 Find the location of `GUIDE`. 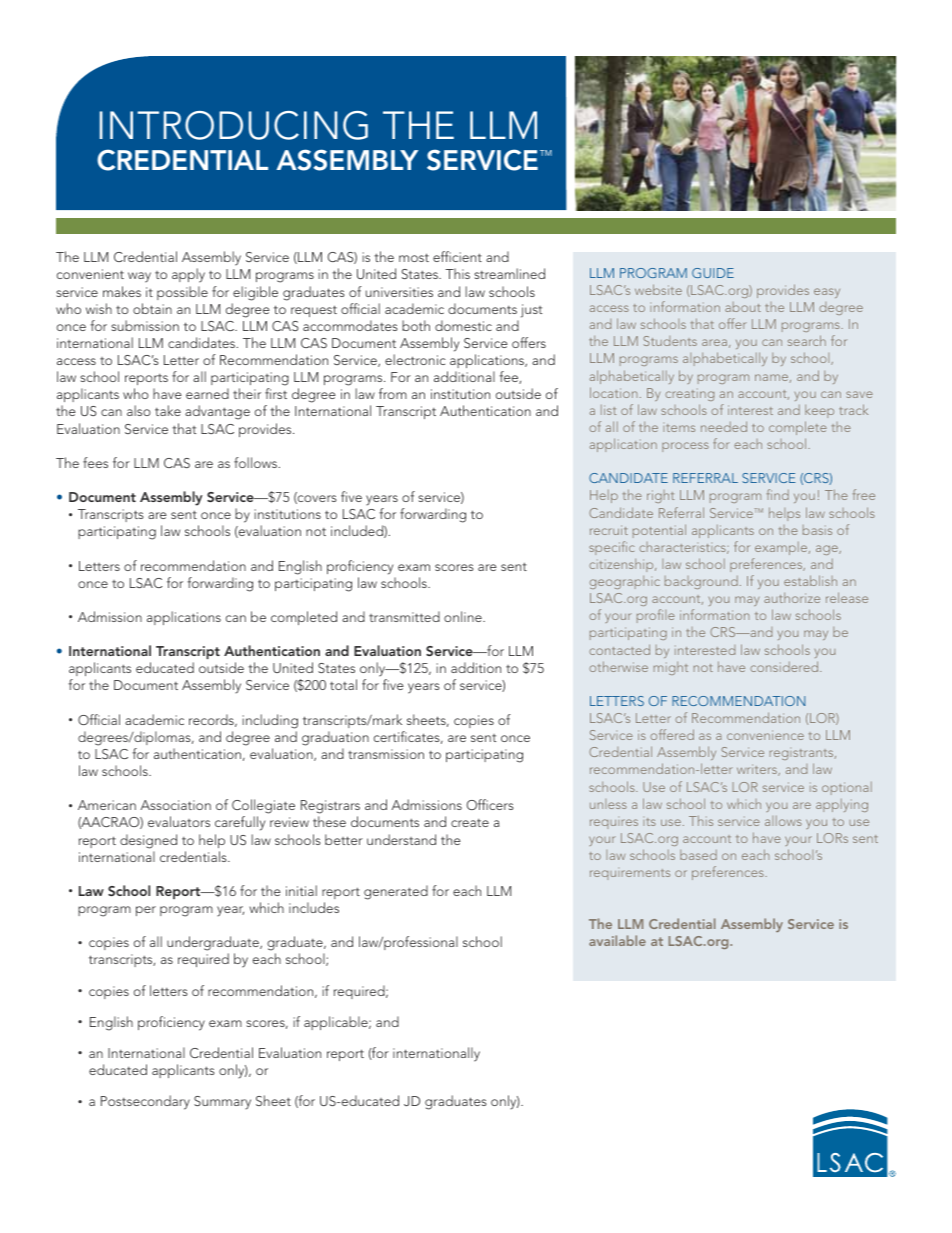

GUIDE is located at coordinates (713, 273).
